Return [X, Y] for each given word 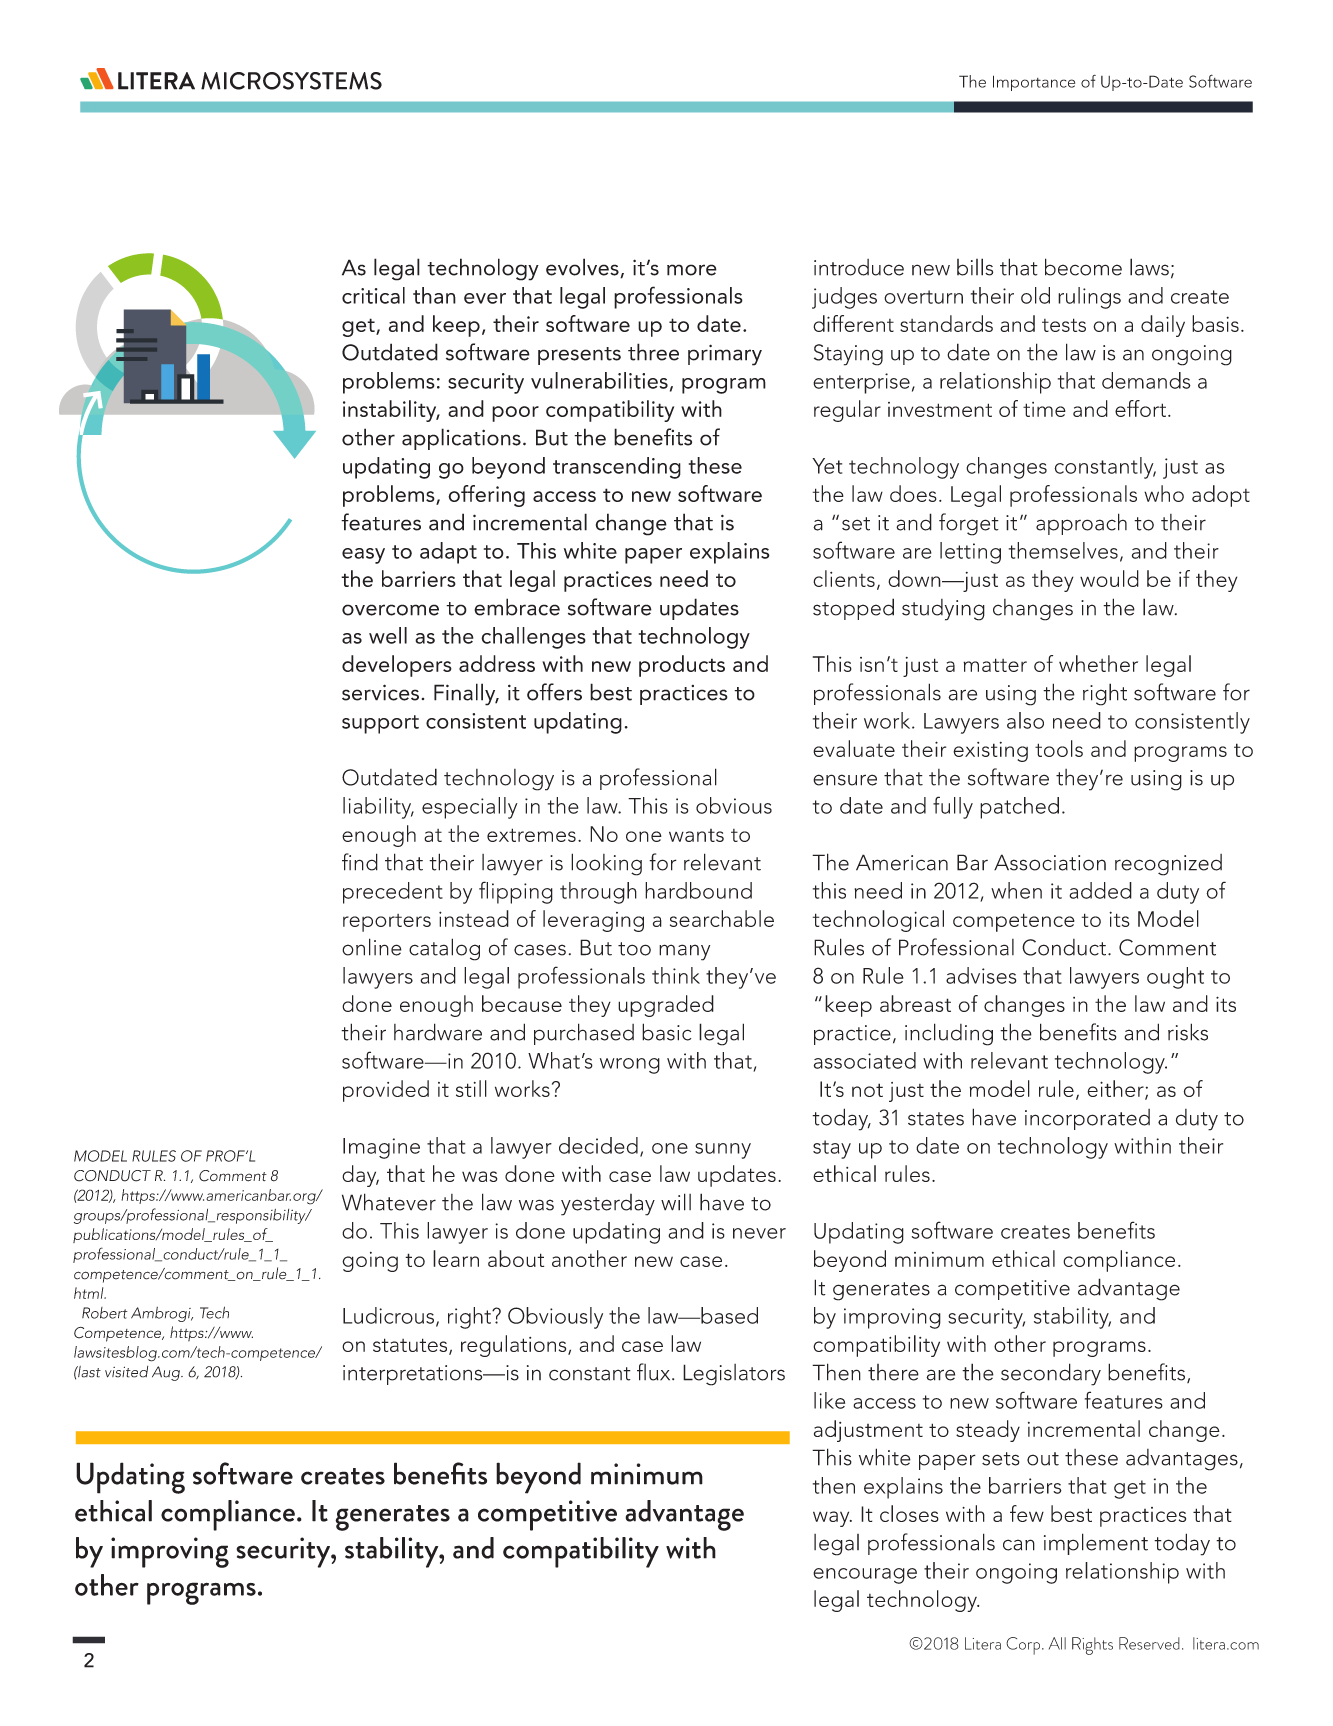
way [832, 1519]
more [692, 270]
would [1109, 578]
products [682, 666]
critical [373, 295]
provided [386, 1091]
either [1116, 1089]
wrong [630, 1066]
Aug [167, 1373]
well [388, 635]
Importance [1034, 83]
